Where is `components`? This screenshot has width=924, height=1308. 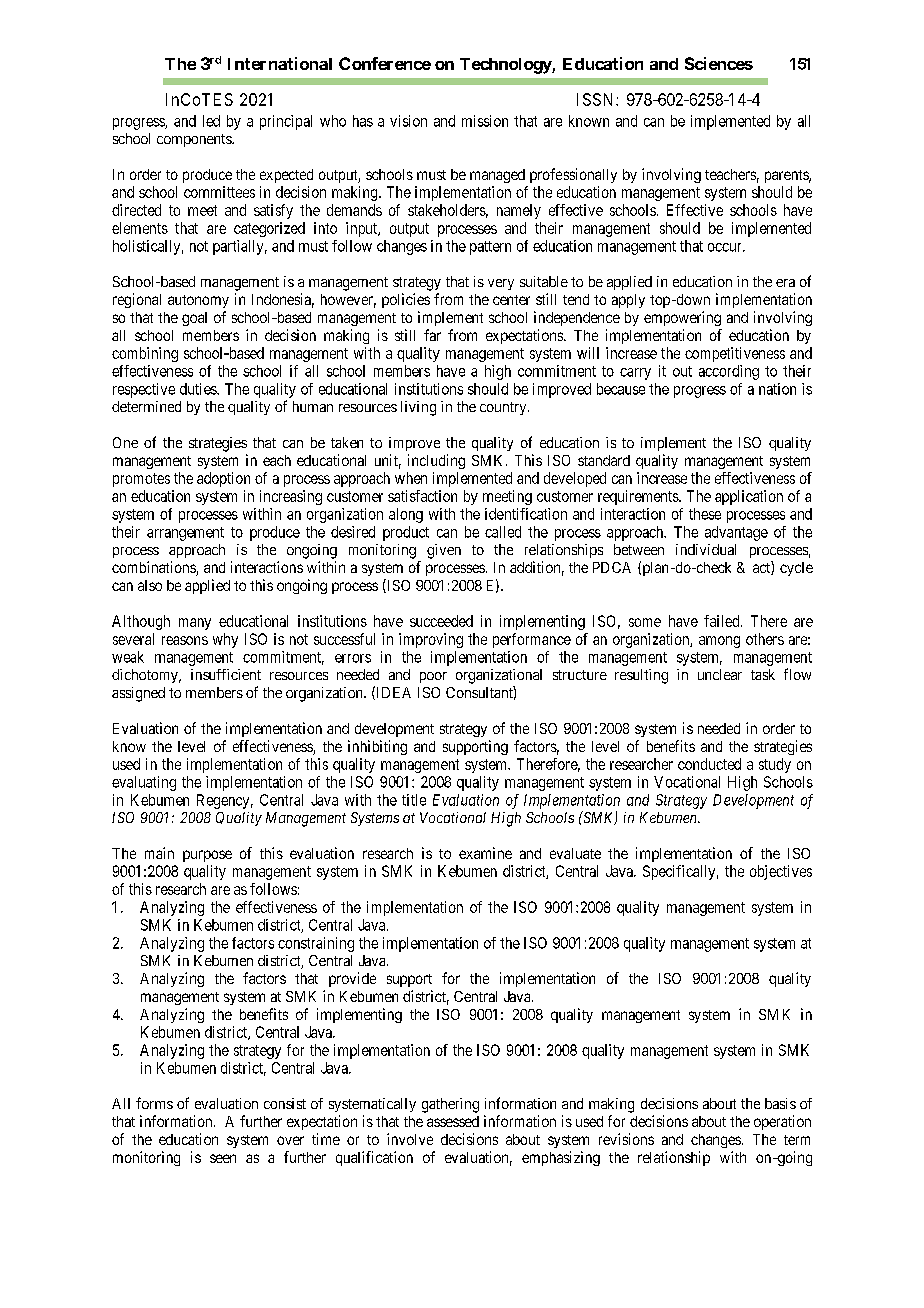 components is located at coordinates (195, 140).
